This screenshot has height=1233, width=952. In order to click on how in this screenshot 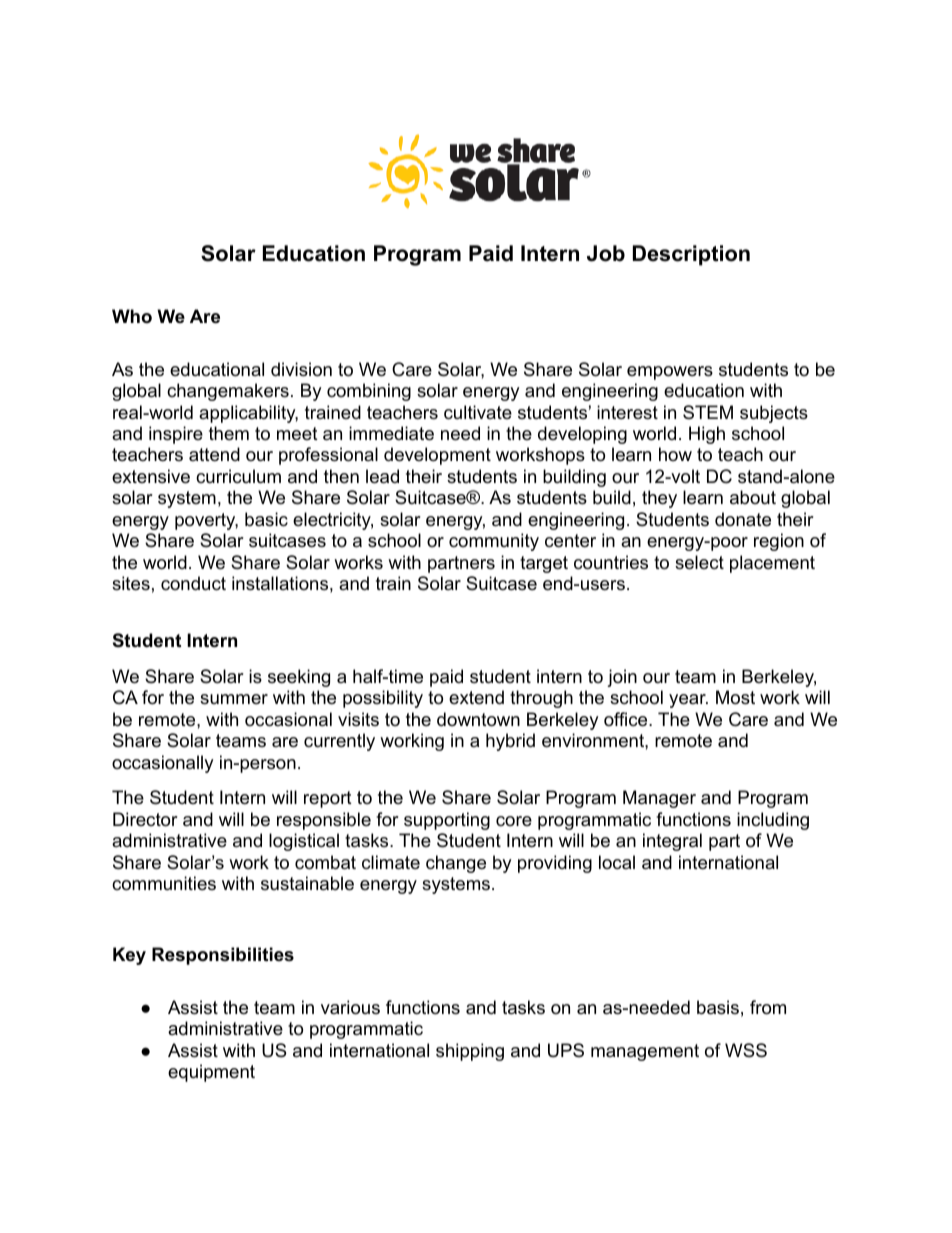, I will do `click(675, 454)`.
